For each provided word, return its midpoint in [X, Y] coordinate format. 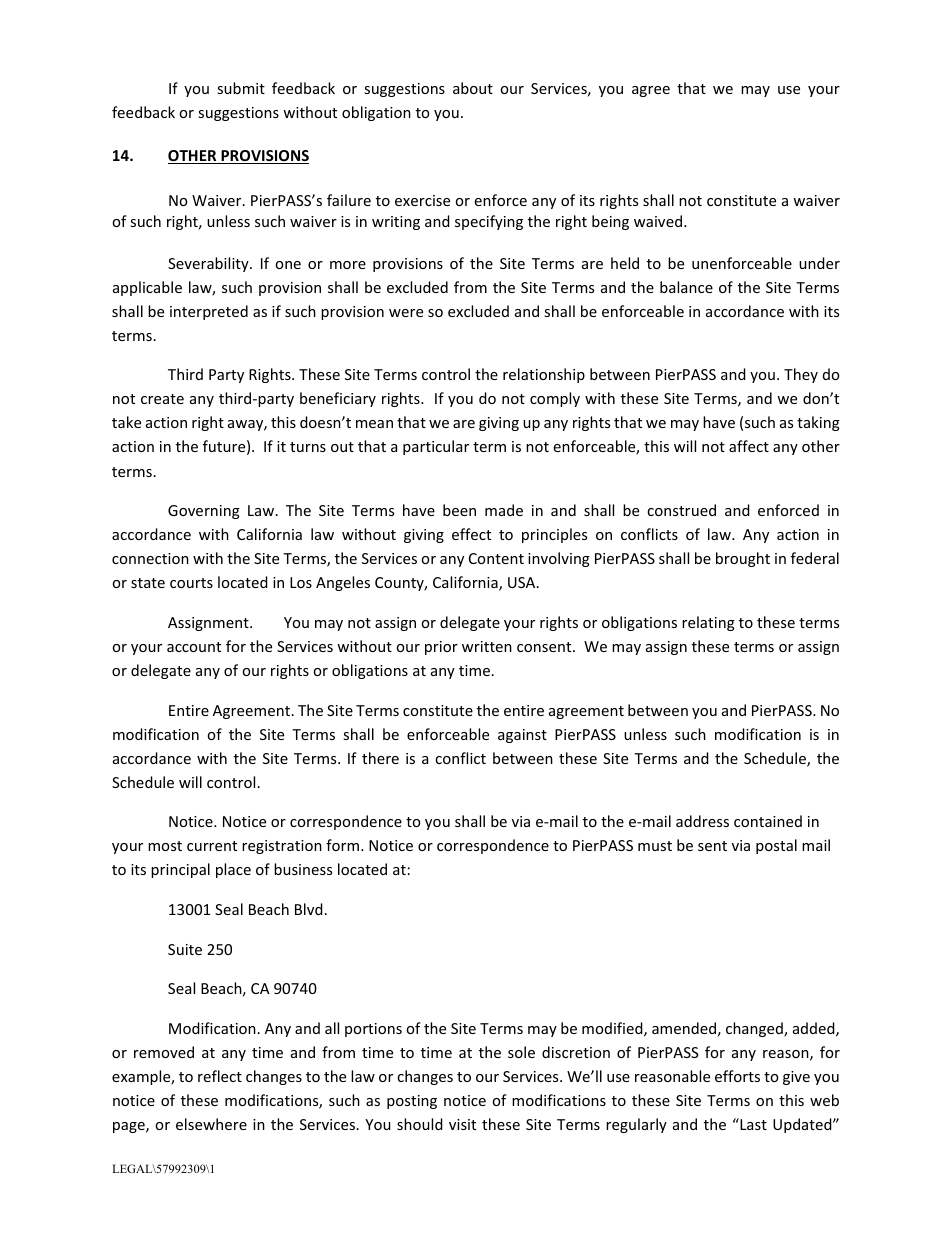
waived [658, 221]
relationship [544, 375]
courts [191, 583]
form [342, 845]
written [487, 646]
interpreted [209, 312]
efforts [737, 1076]
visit [462, 1124]
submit [241, 88]
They [801, 375]
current [212, 846]
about [473, 88]
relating [708, 623]
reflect [220, 1076]
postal [776, 846]
